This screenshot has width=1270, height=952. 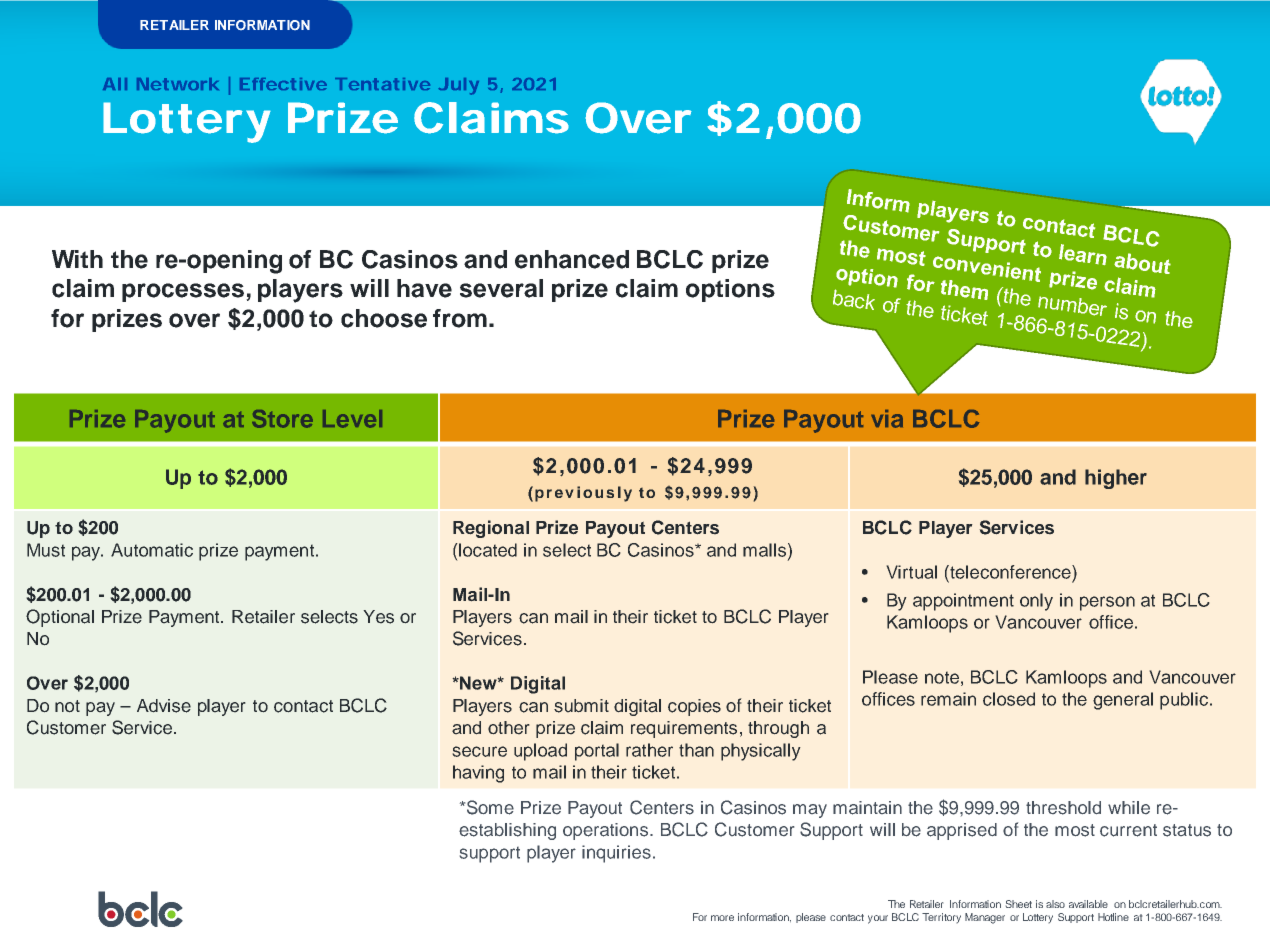 I want to click on options, so click(x=730, y=290).
